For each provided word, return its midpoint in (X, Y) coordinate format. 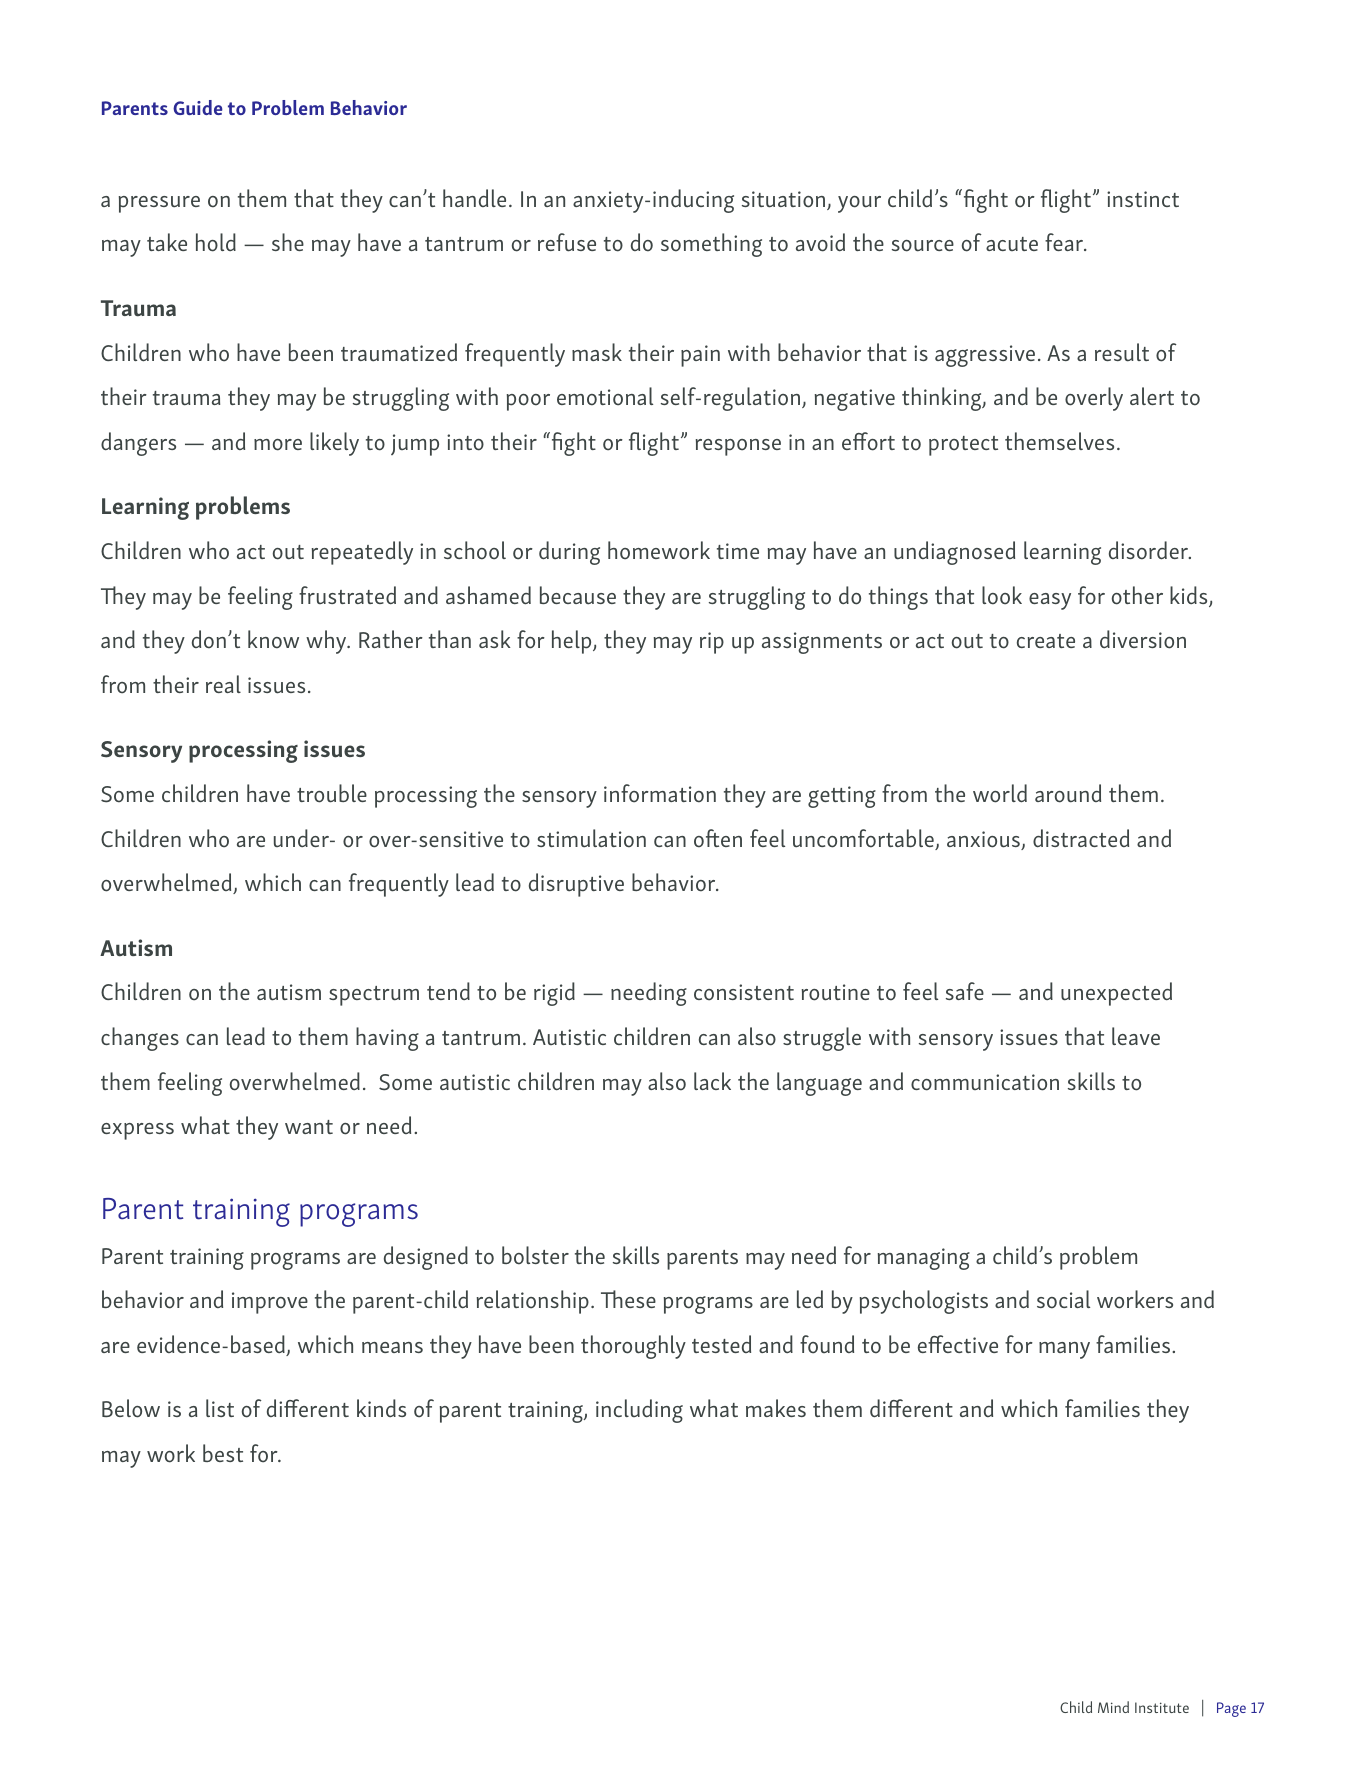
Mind (1113, 1707)
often (718, 838)
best (223, 1453)
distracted (1081, 838)
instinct (1143, 199)
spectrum (374, 996)
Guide (198, 107)
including (639, 1411)
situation (785, 200)
